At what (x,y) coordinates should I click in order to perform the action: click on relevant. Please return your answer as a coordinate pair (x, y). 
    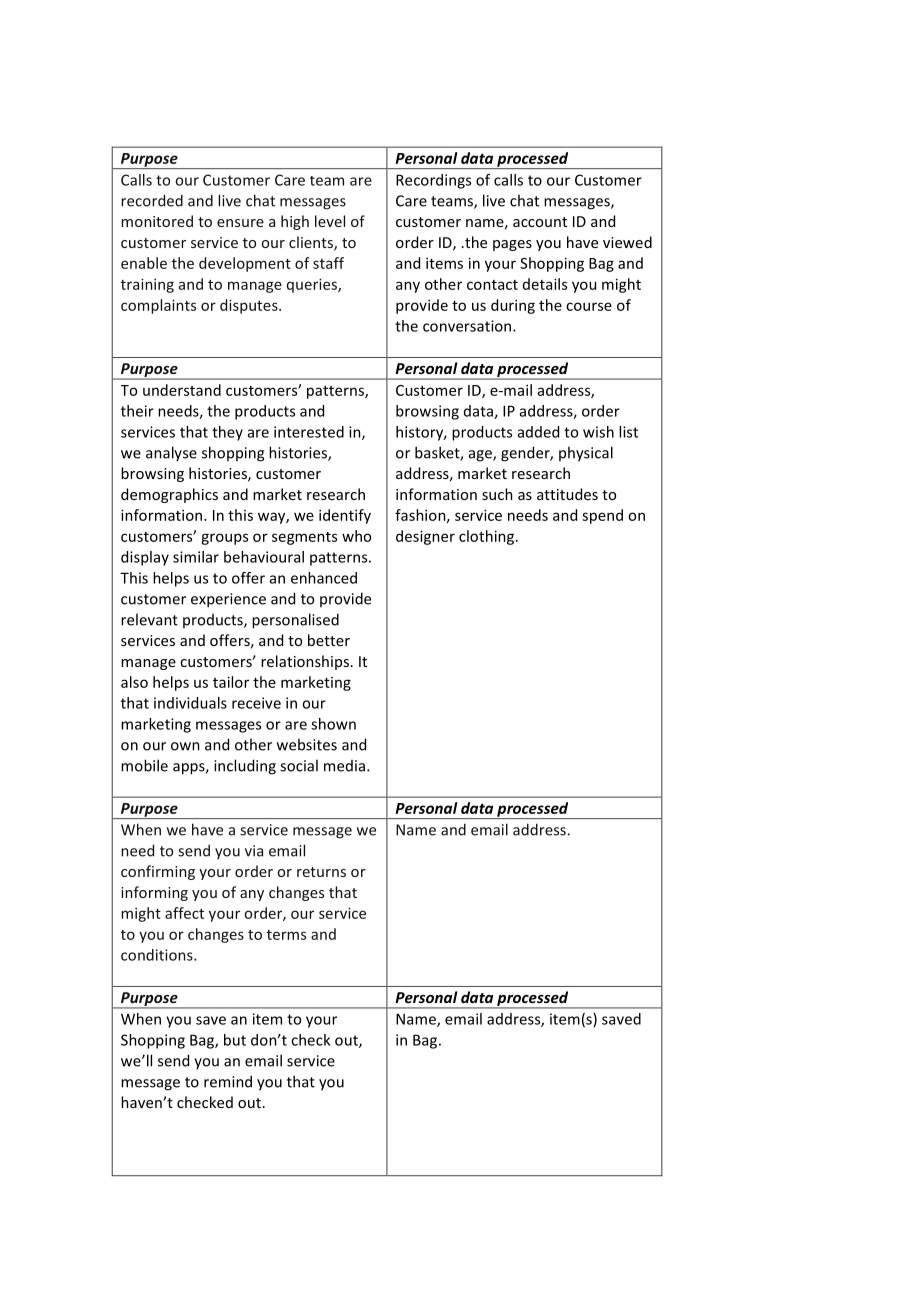
    Looking at the image, I should click on (149, 619).
